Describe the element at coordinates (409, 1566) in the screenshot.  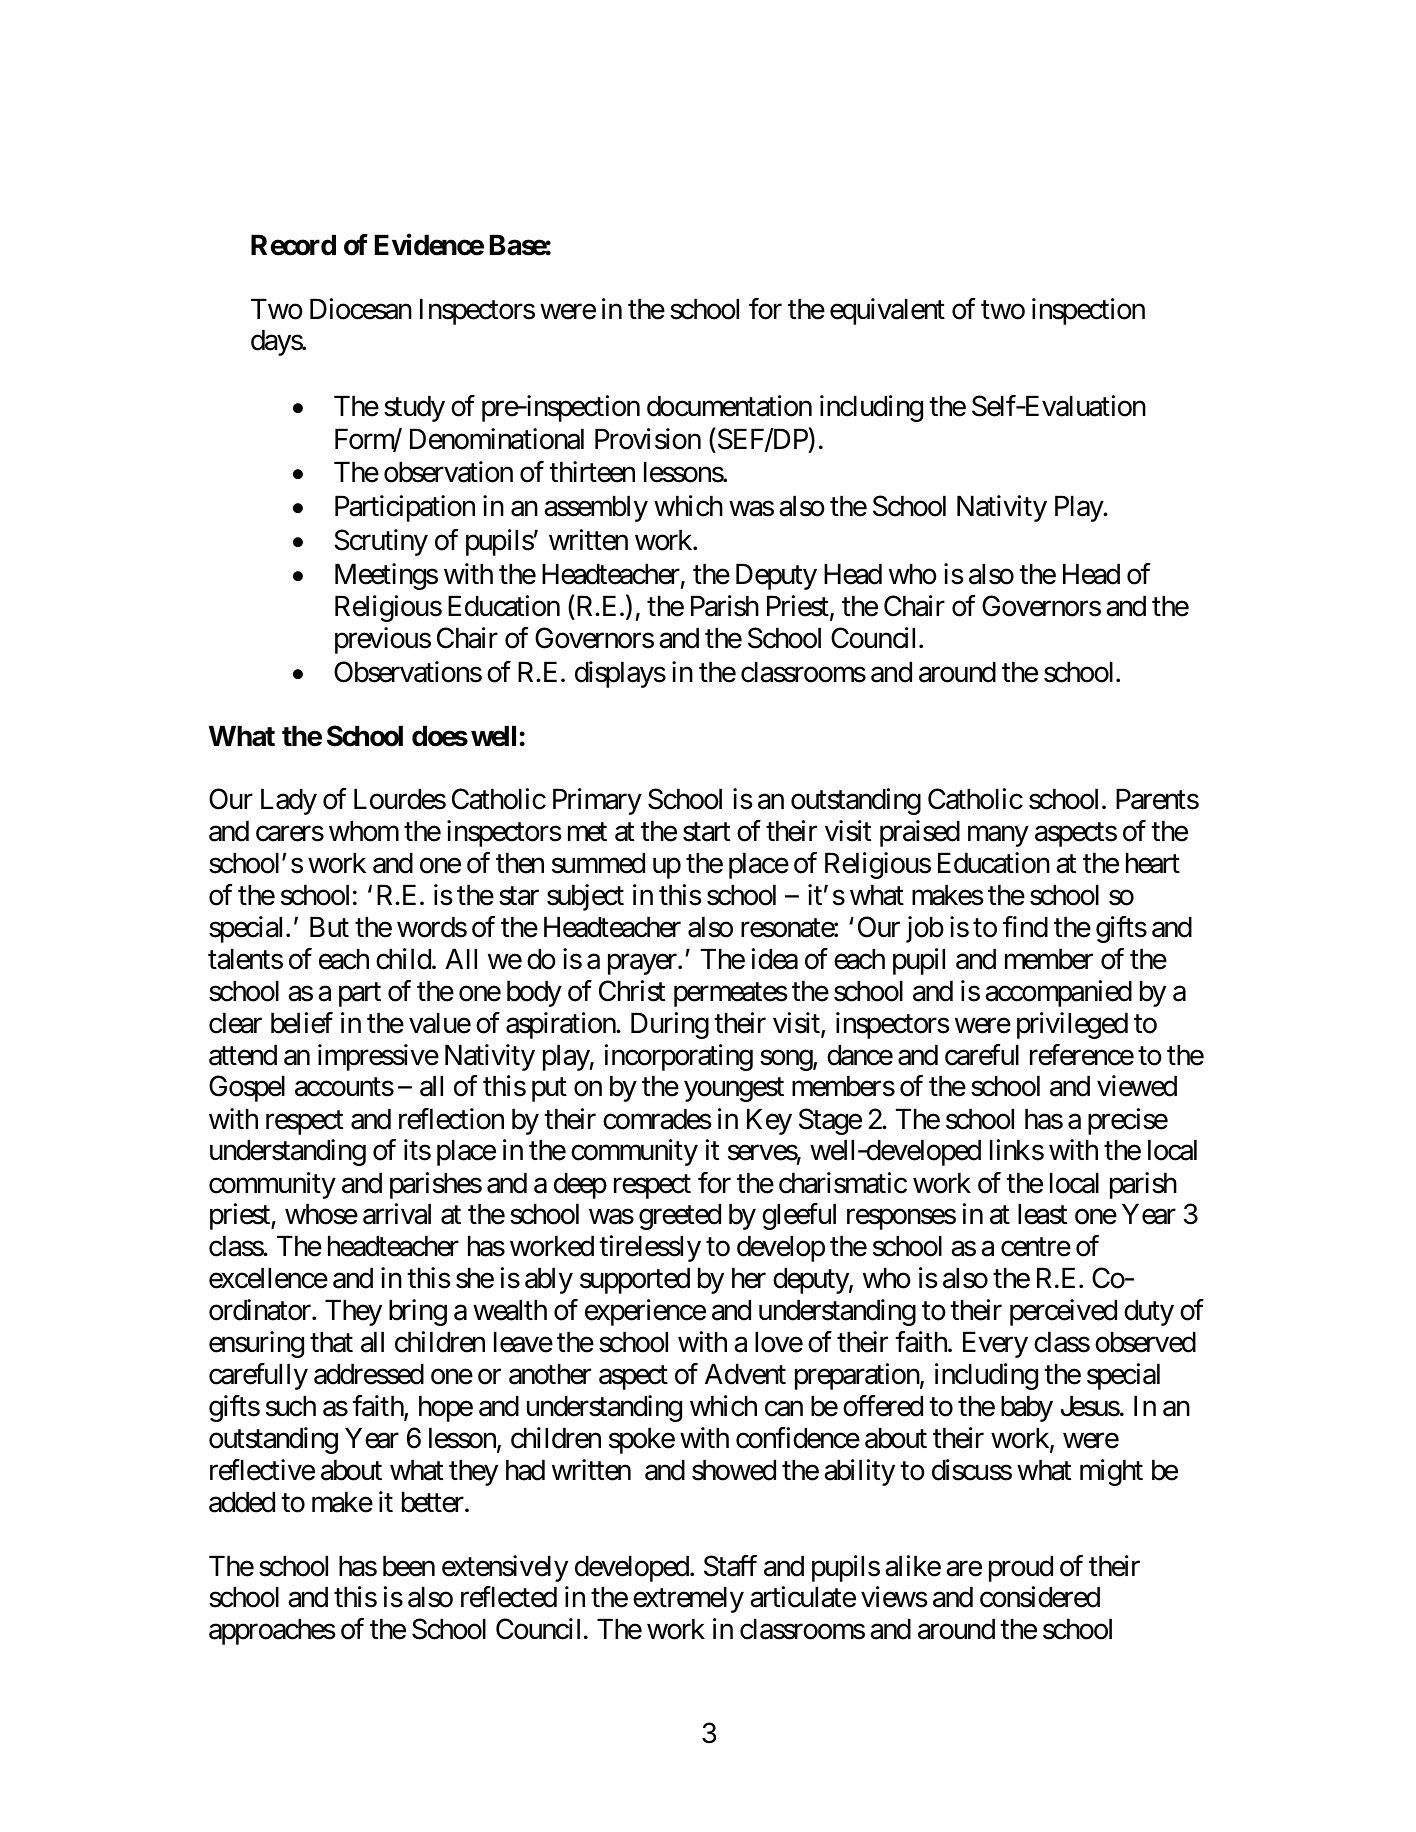
I see `been` at that location.
